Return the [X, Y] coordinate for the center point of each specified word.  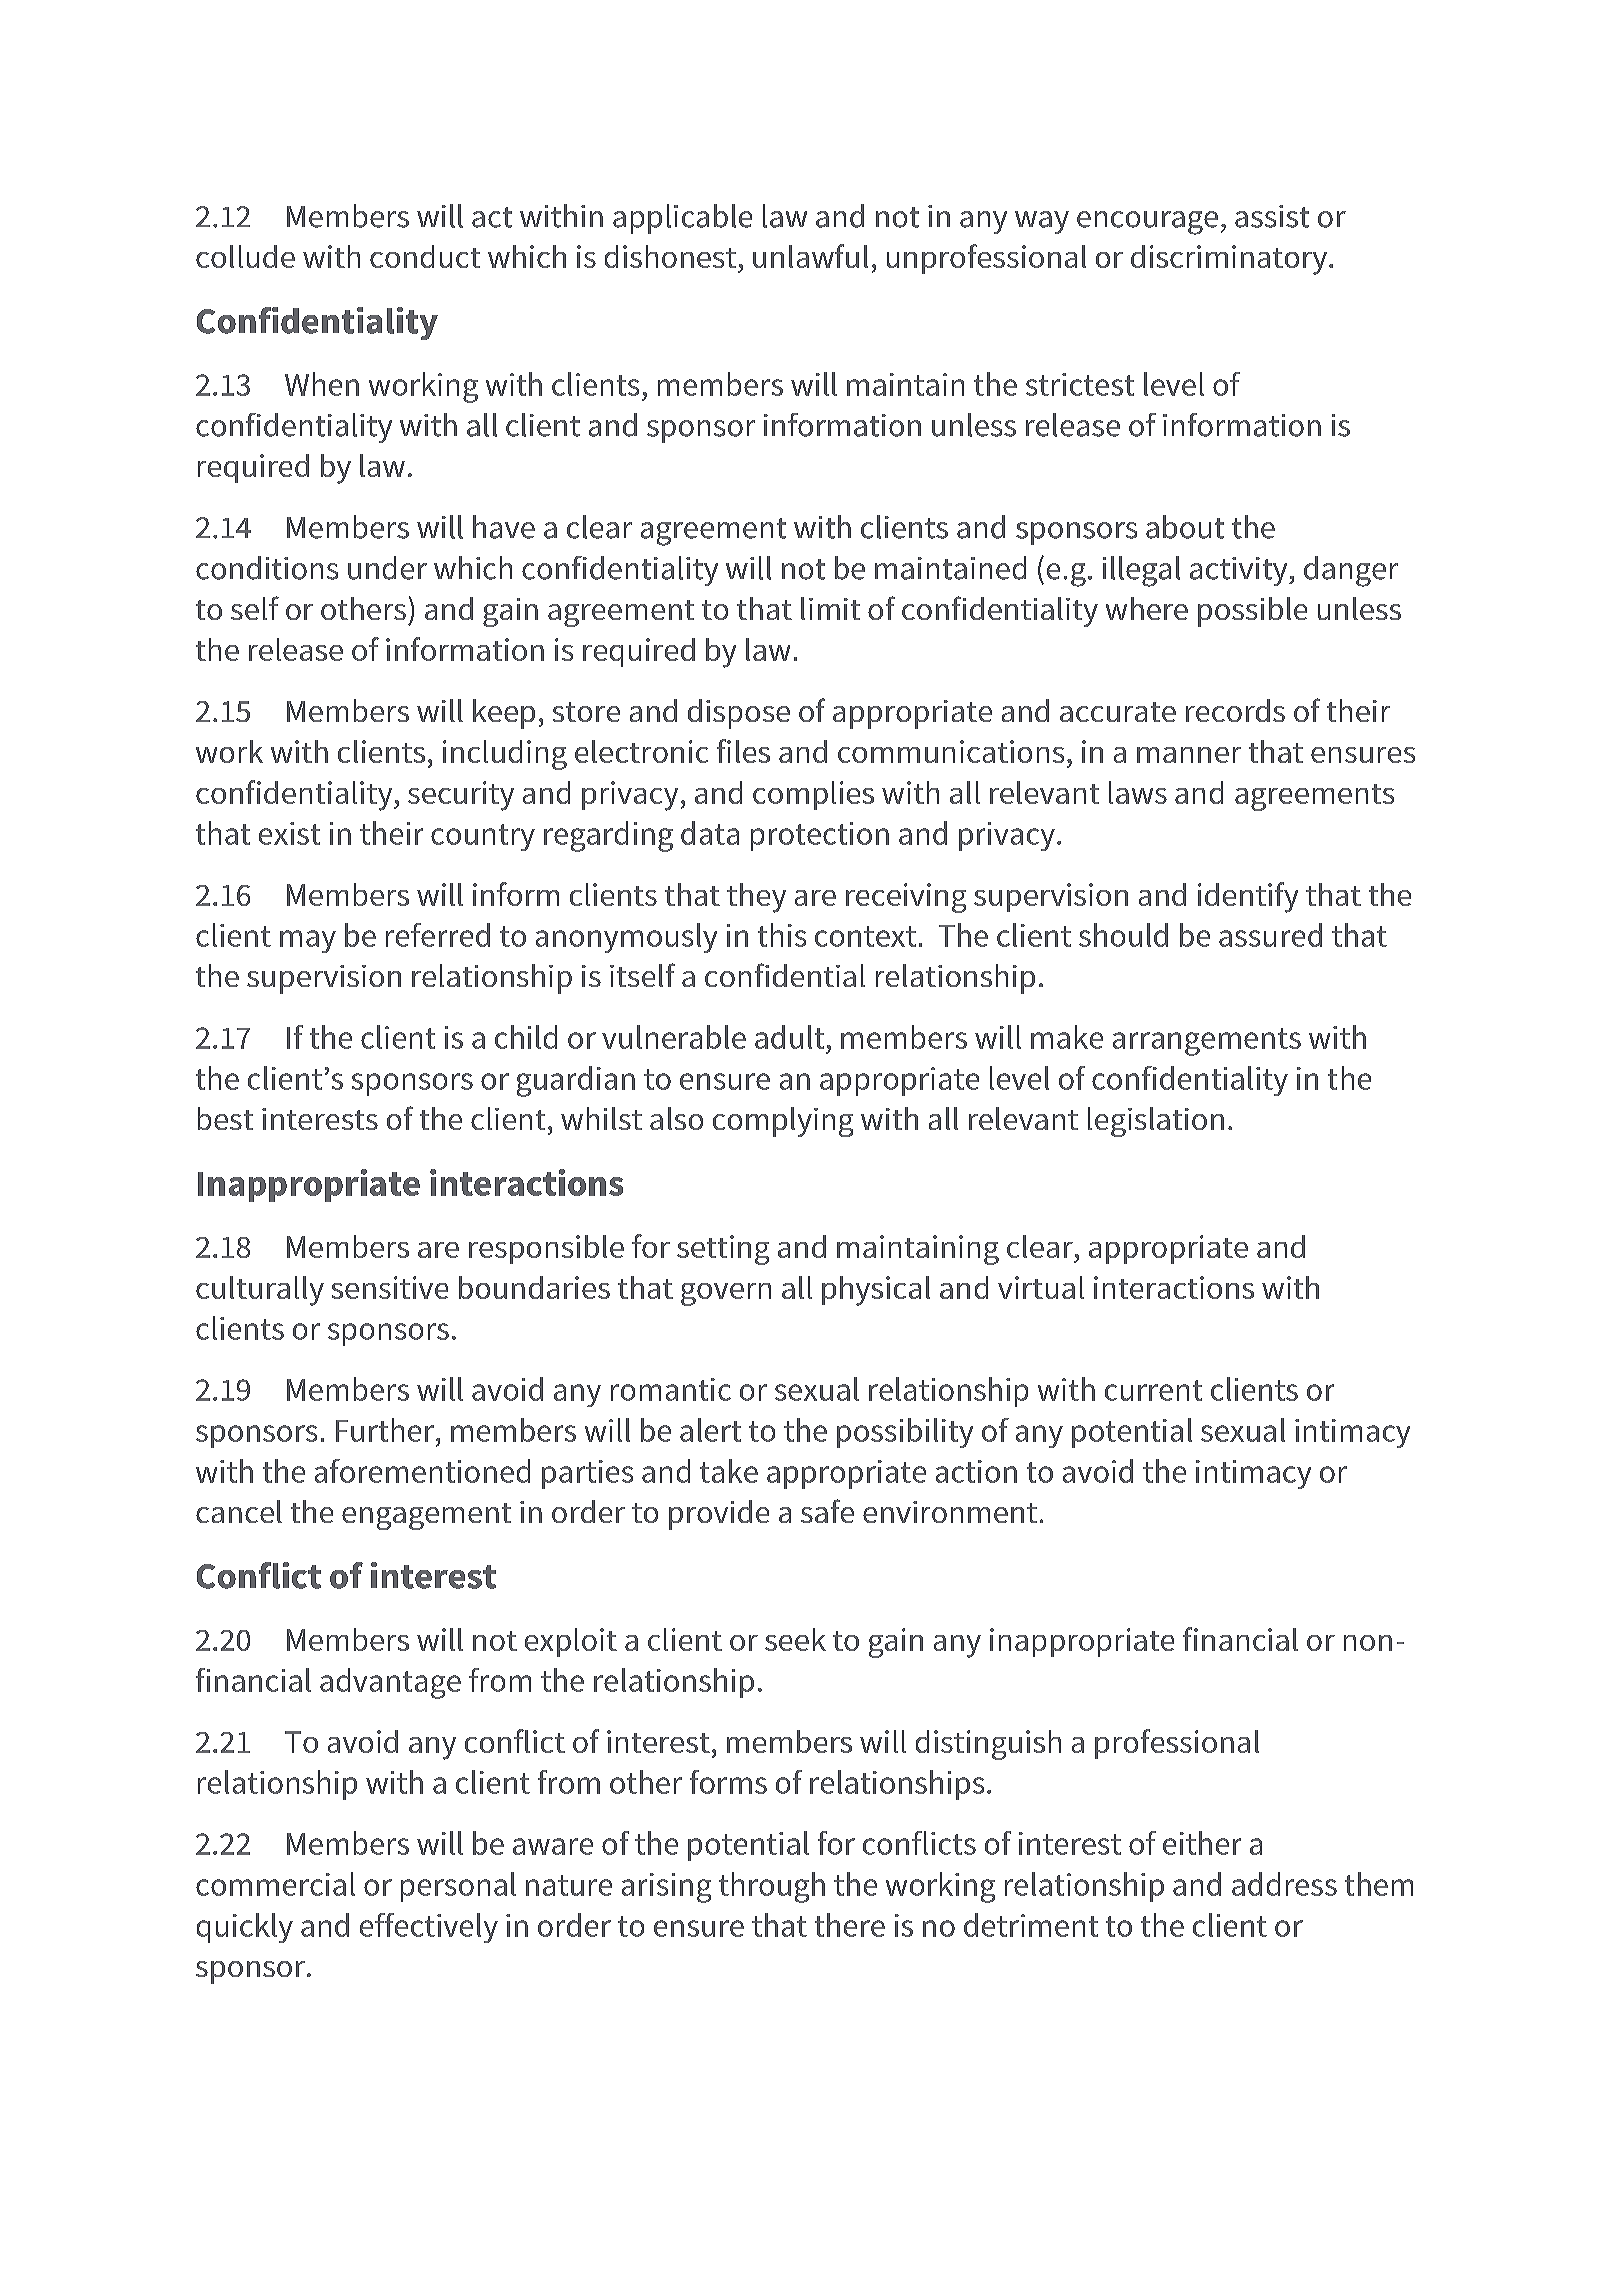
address [1284, 1884]
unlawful [810, 256]
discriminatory [1229, 260]
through [772, 1887]
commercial [275, 1884]
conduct [425, 256]
